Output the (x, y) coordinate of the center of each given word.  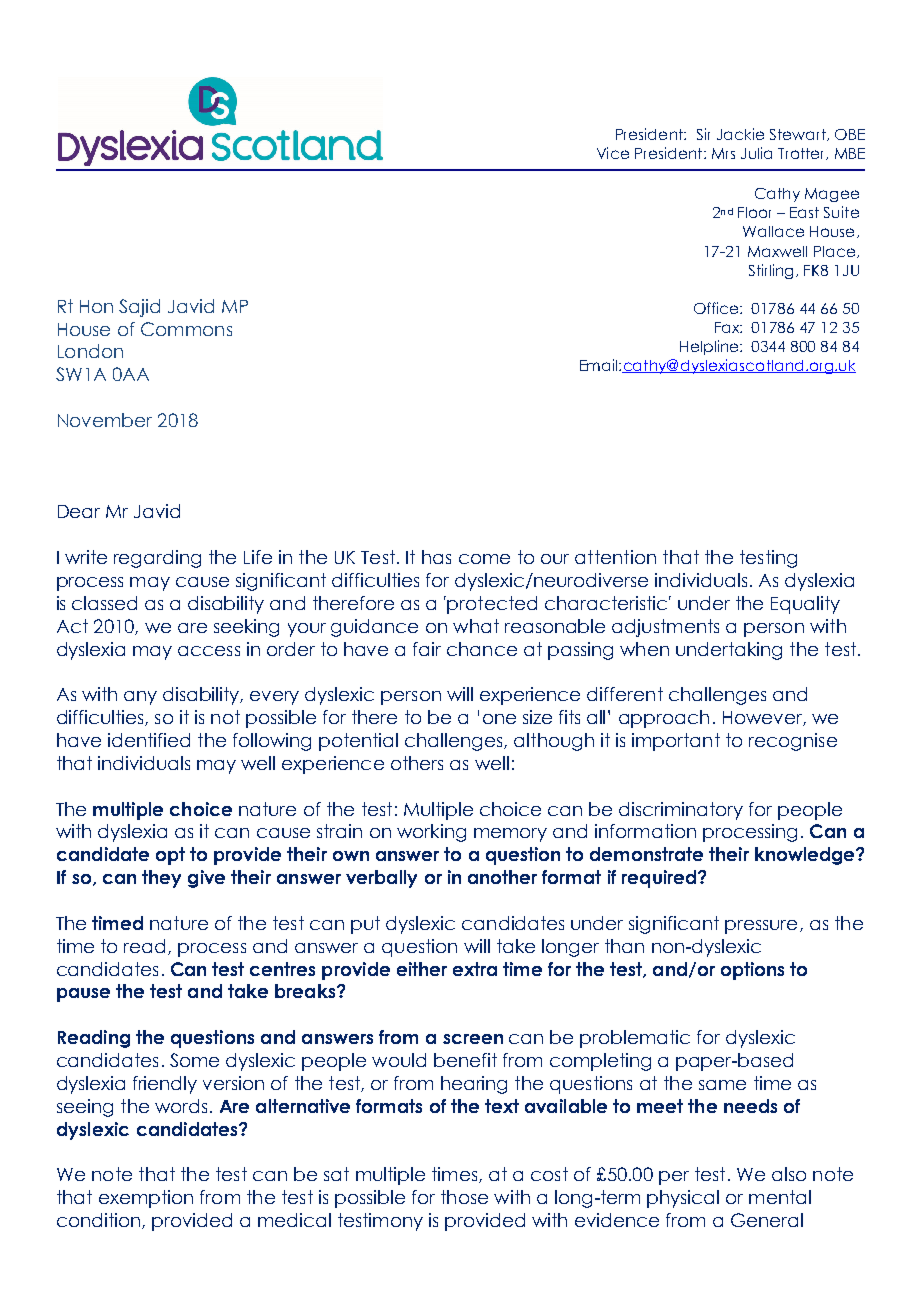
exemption (146, 1199)
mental (780, 1197)
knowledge (806, 856)
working (431, 833)
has (436, 557)
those (464, 1197)
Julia (756, 153)
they (161, 879)
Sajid (139, 308)
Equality (805, 605)
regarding (157, 559)
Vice (613, 153)
